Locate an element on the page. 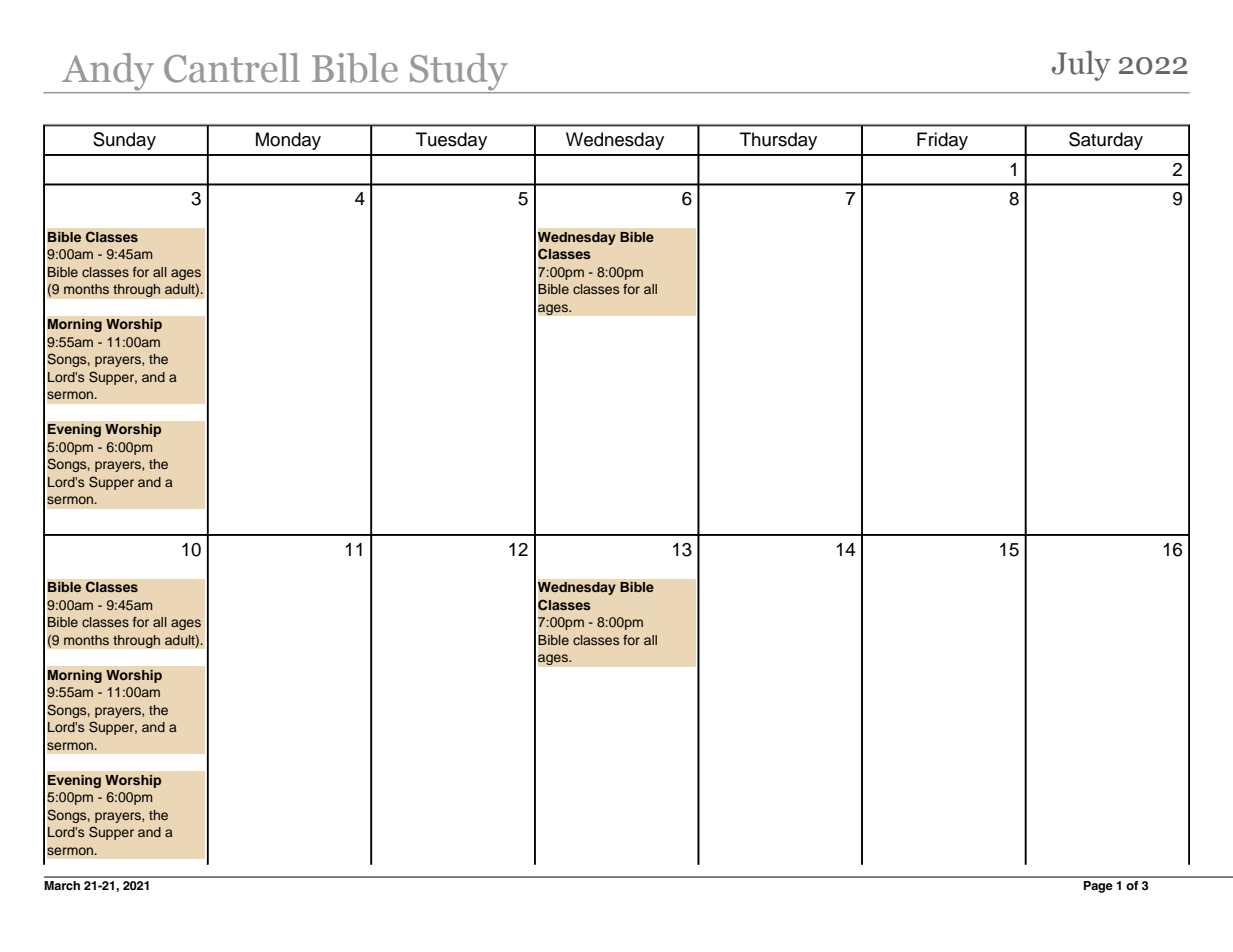 The width and height of the document is (1233, 952). Study is located at coordinates (459, 73).
